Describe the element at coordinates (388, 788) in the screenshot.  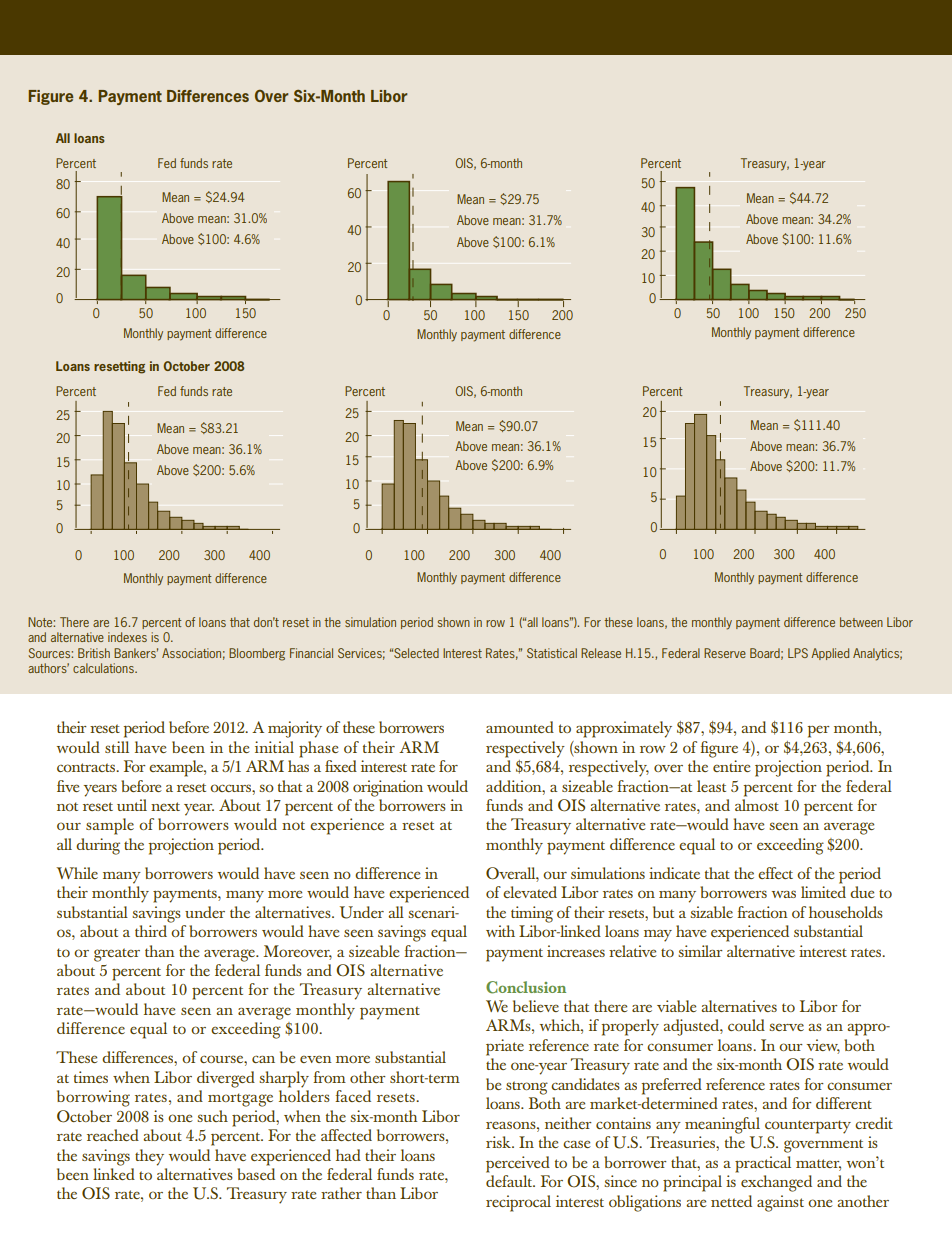
I see `origination` at that location.
